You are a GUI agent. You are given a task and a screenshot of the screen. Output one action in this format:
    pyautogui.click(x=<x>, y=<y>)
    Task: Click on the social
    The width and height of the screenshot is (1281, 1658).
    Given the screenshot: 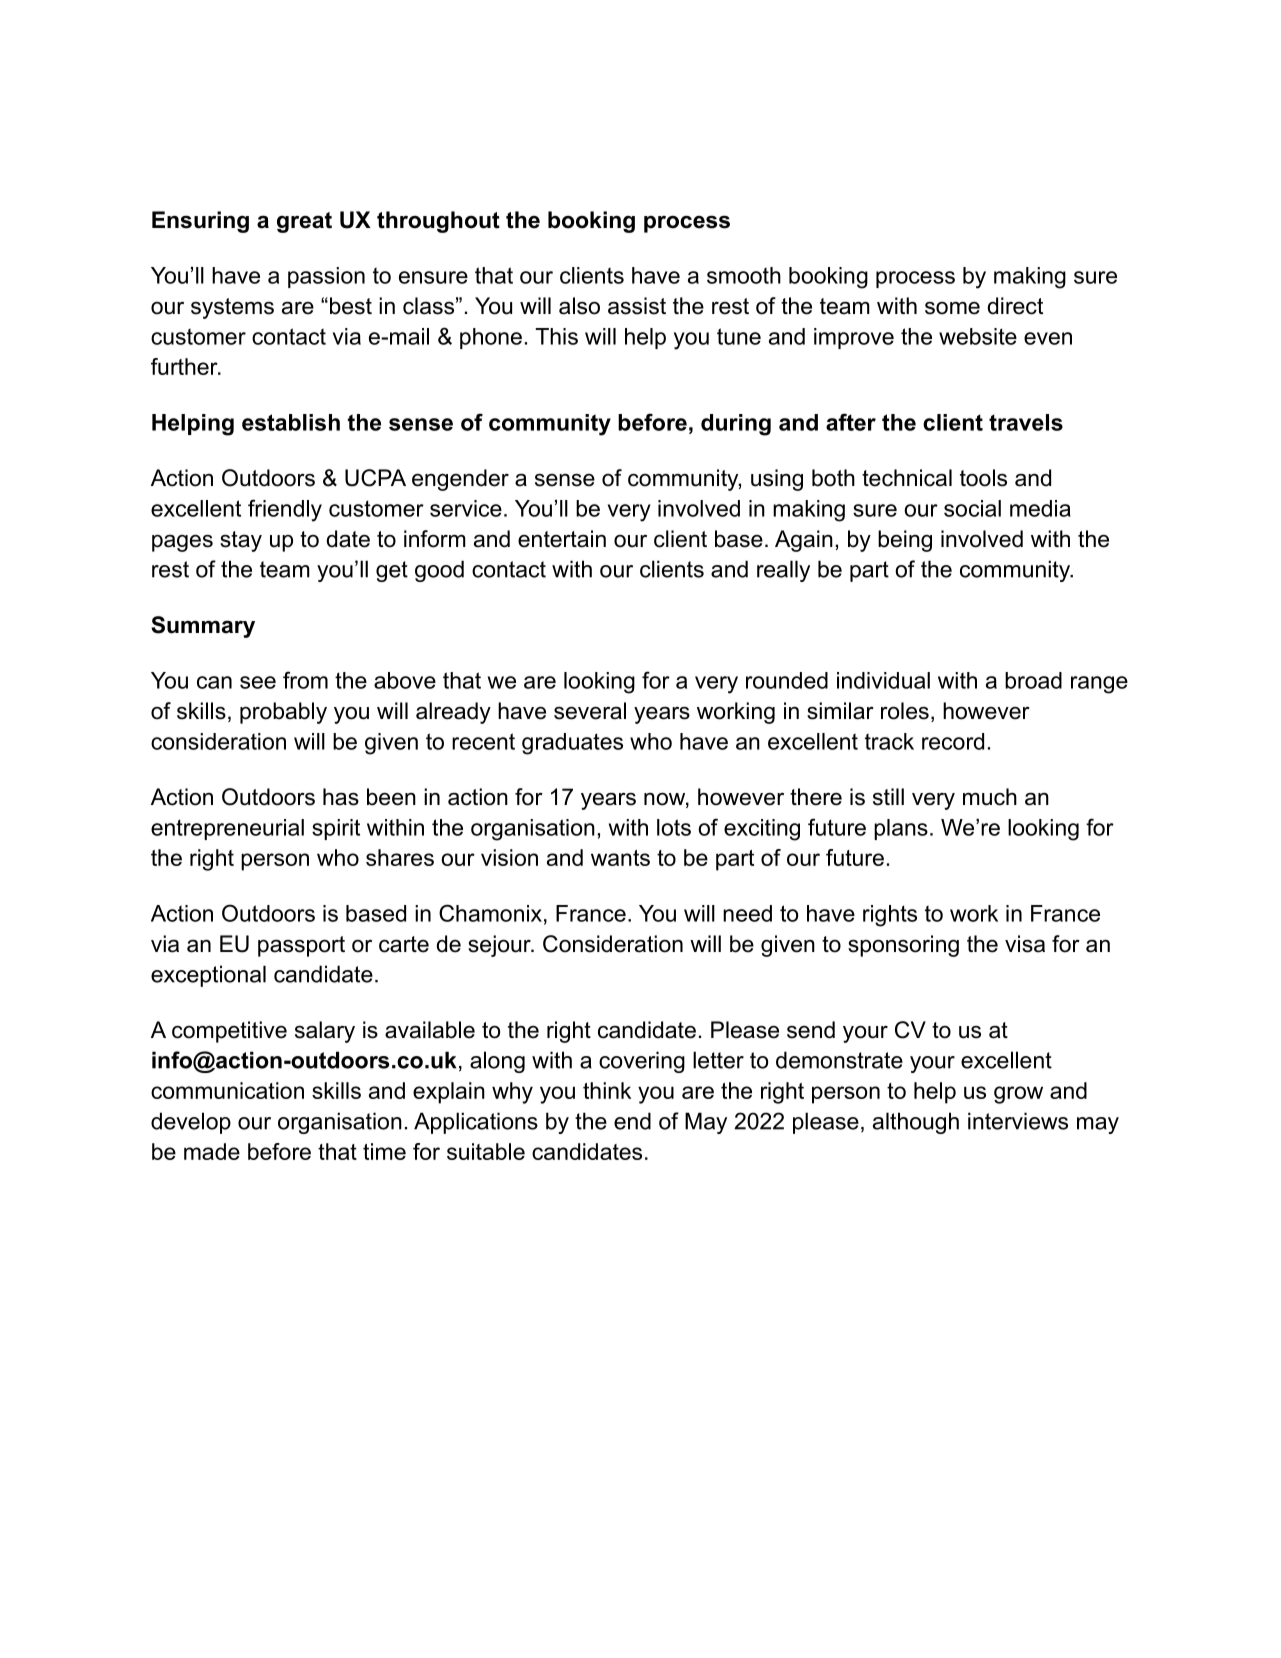 What is the action you would take?
    pyautogui.click(x=972, y=508)
